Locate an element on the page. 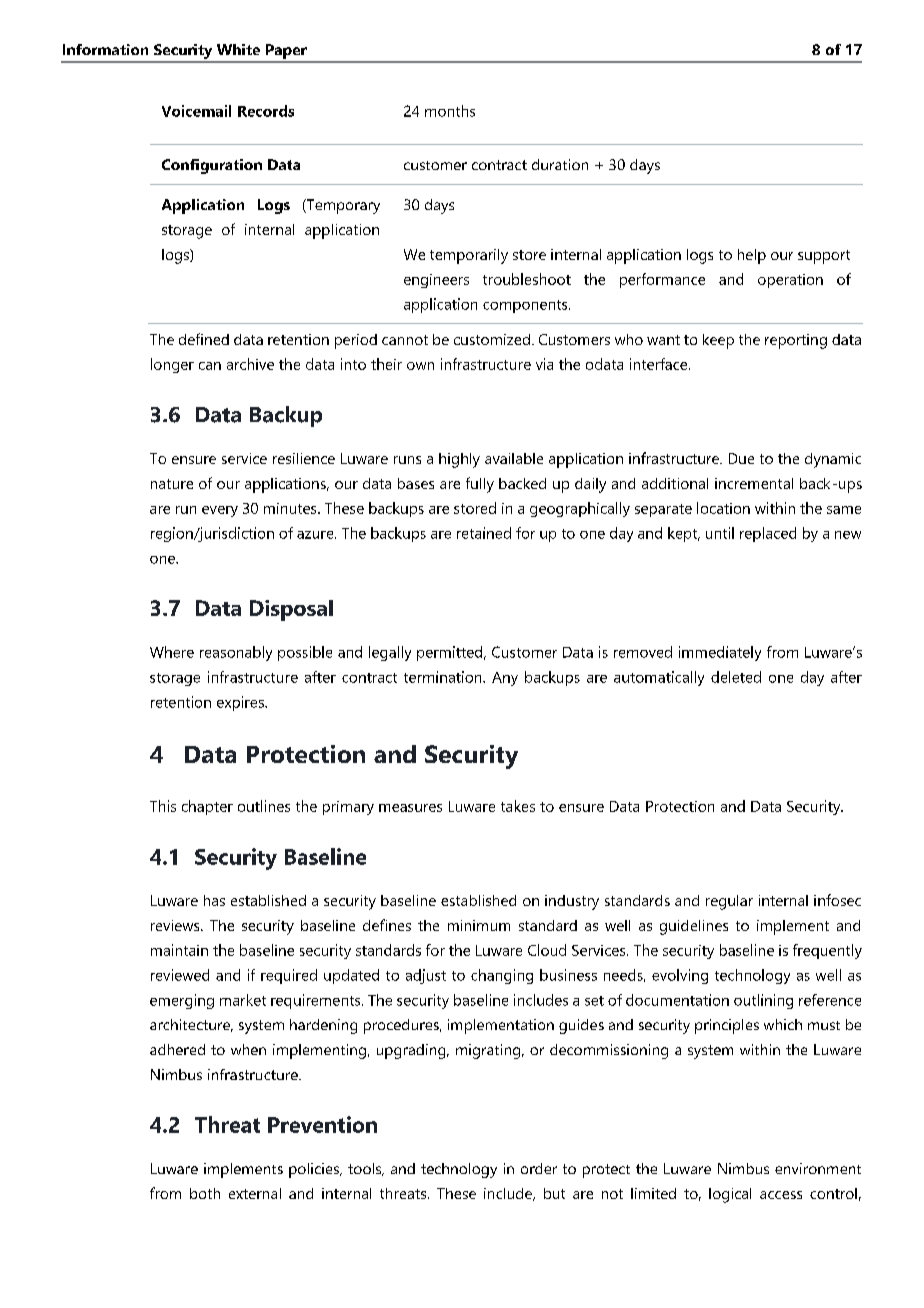  maintain is located at coordinates (179, 950).
